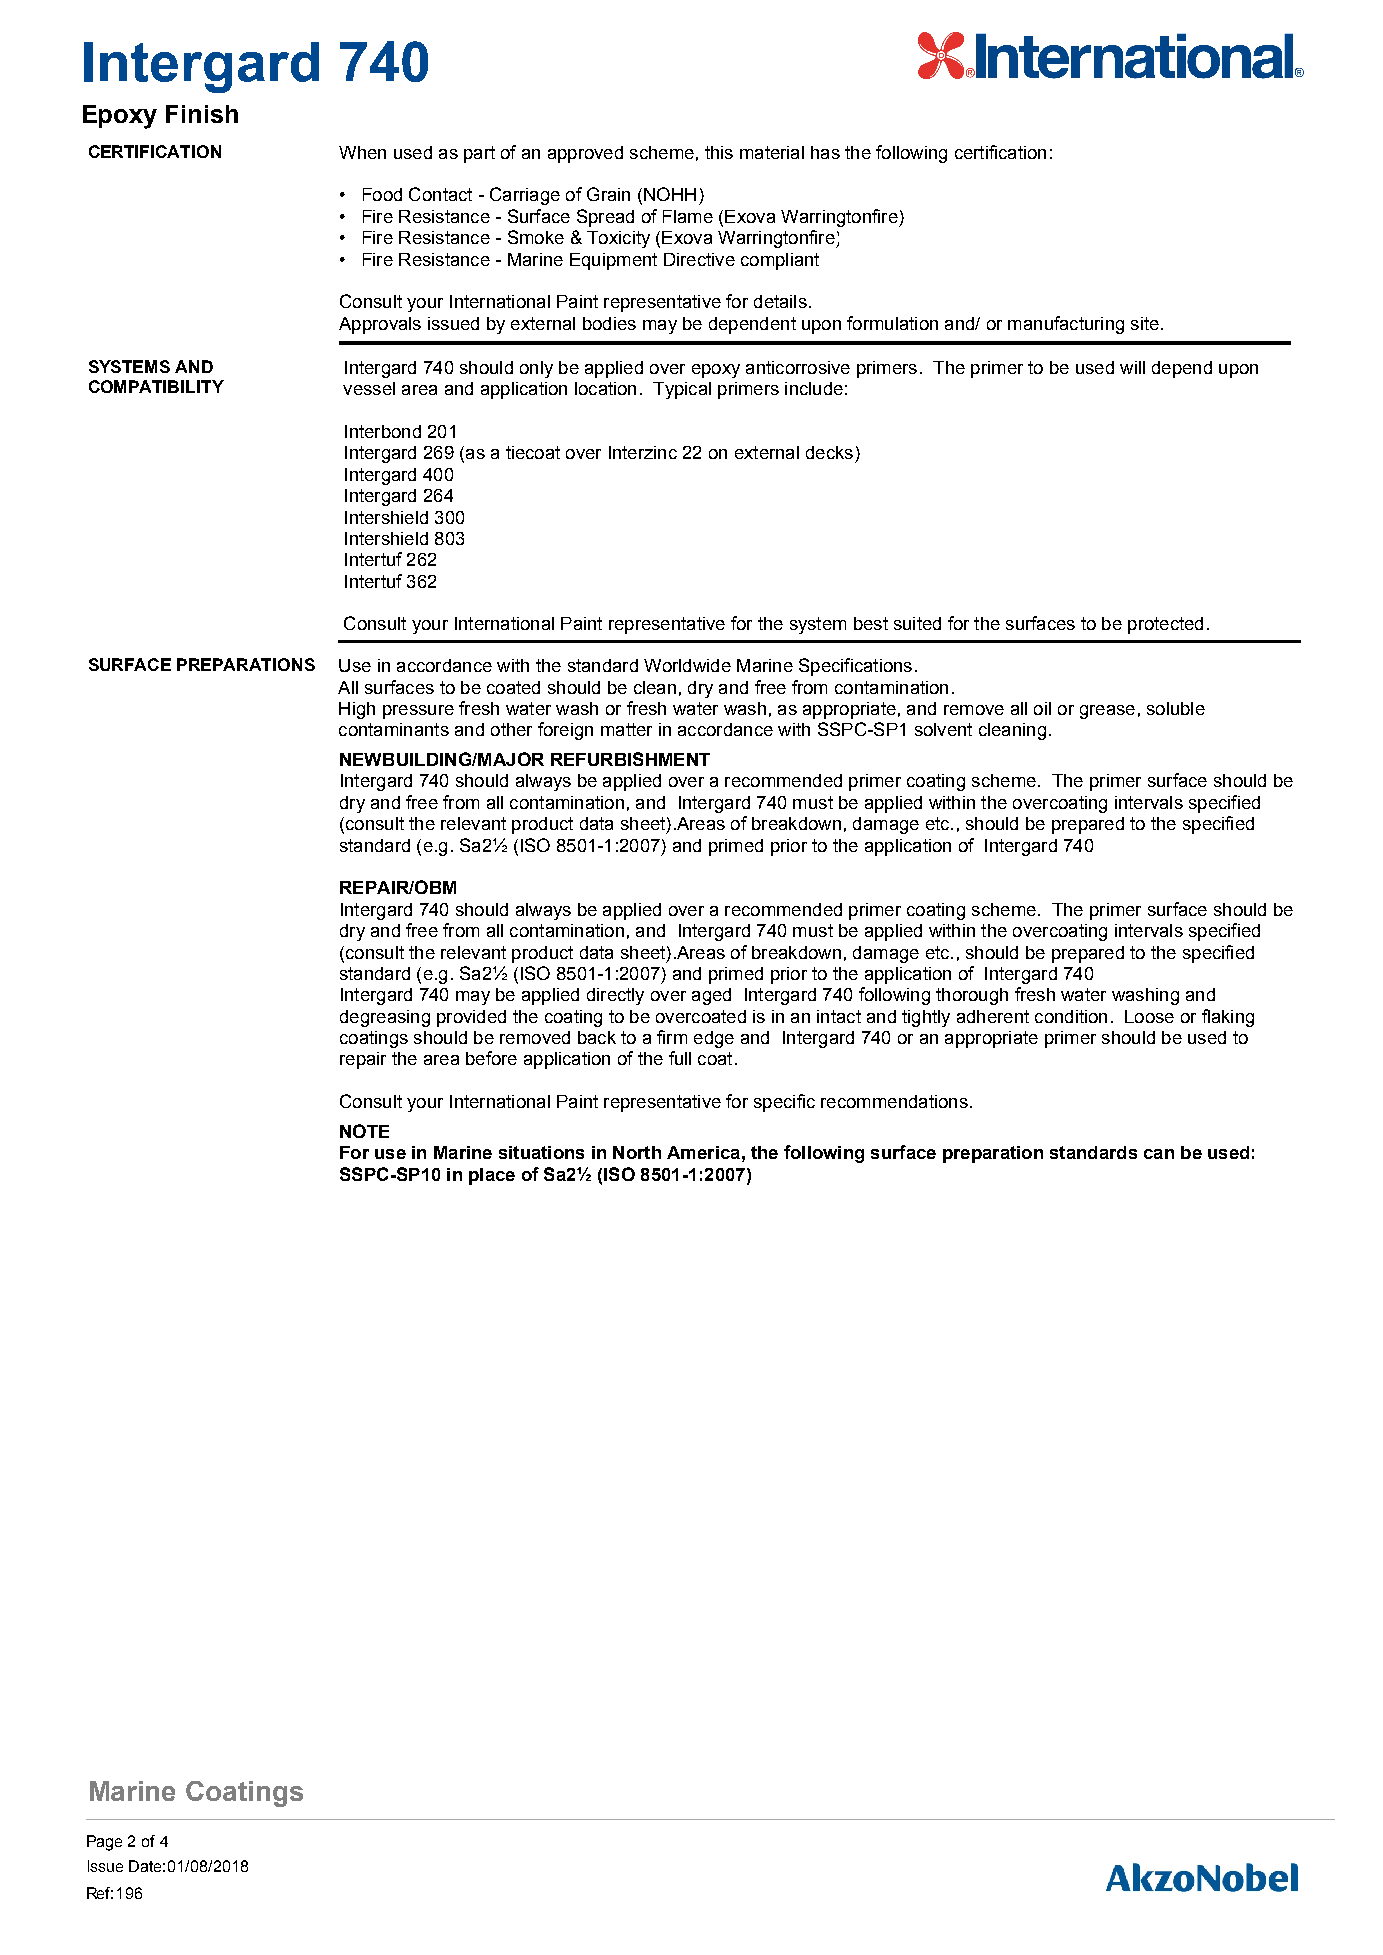  What do you see at coordinates (711, 996) in the screenshot?
I see `aged` at bounding box center [711, 996].
